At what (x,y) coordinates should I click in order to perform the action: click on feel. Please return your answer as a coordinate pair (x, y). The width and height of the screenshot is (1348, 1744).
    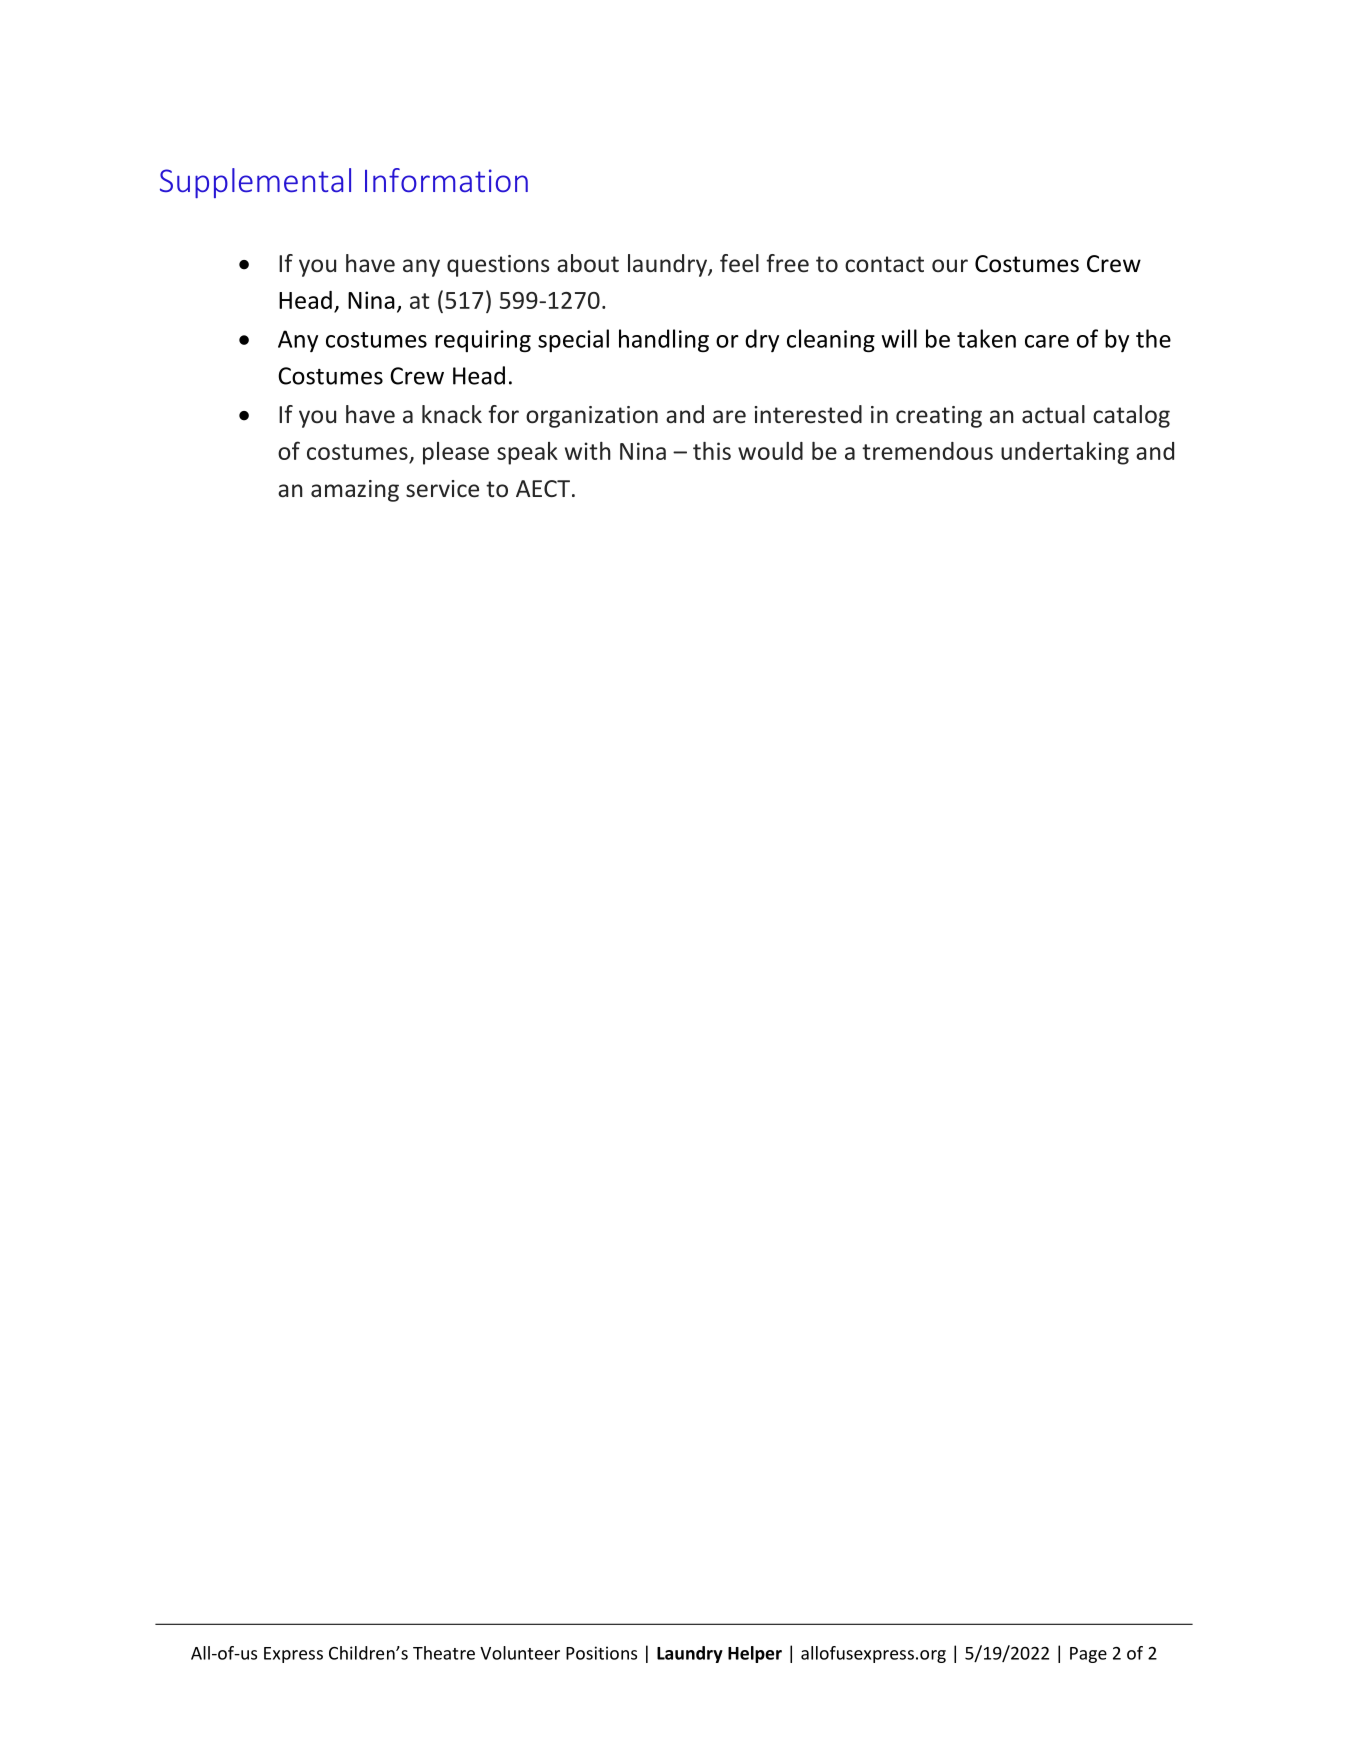
    Looking at the image, I should click on (739, 263).
